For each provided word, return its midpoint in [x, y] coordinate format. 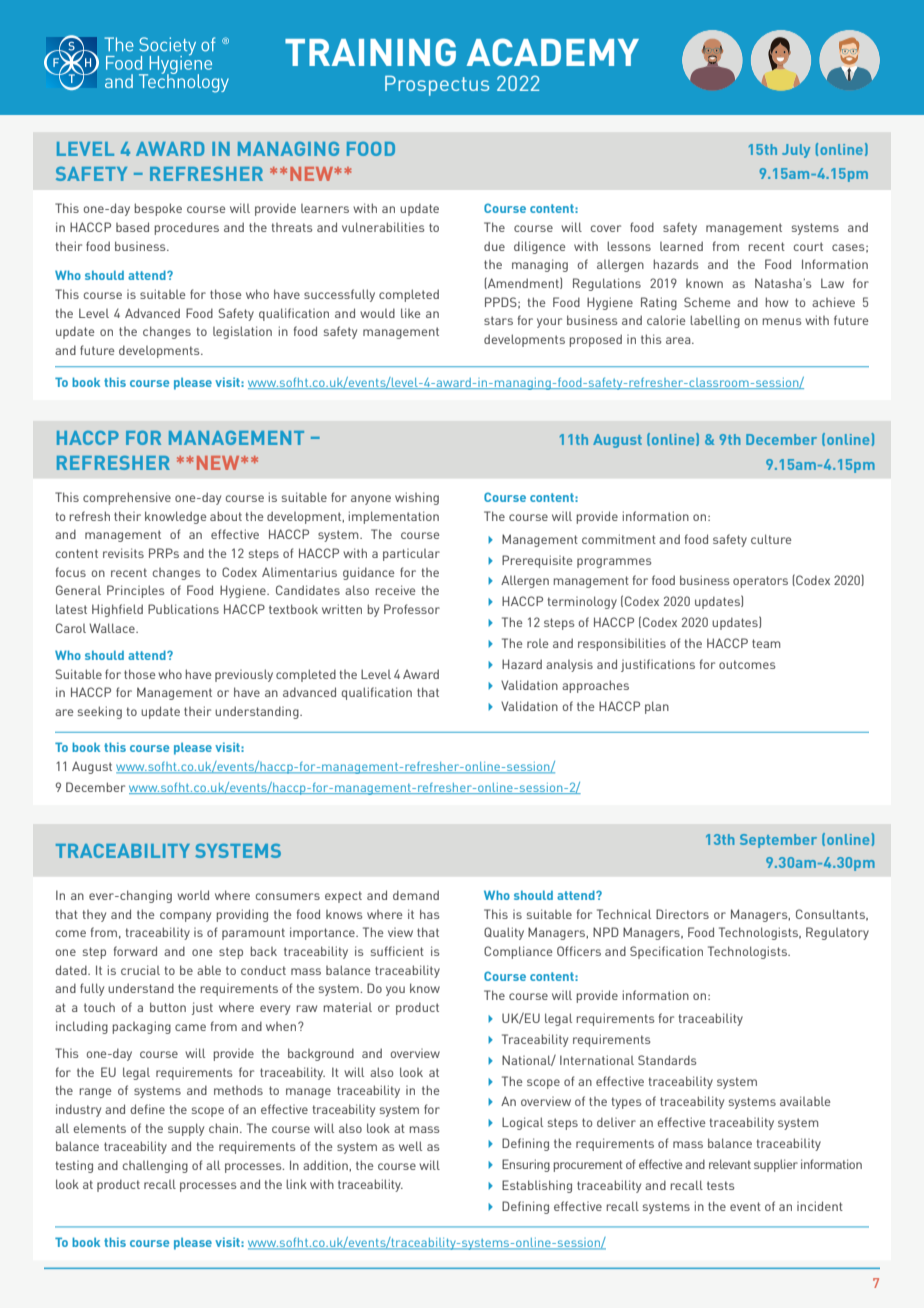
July [796, 151]
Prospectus [437, 86]
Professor [412, 609]
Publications [183, 609]
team [766, 643]
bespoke [158, 209]
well [410, 1146]
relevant [730, 1164]
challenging [155, 1166]
